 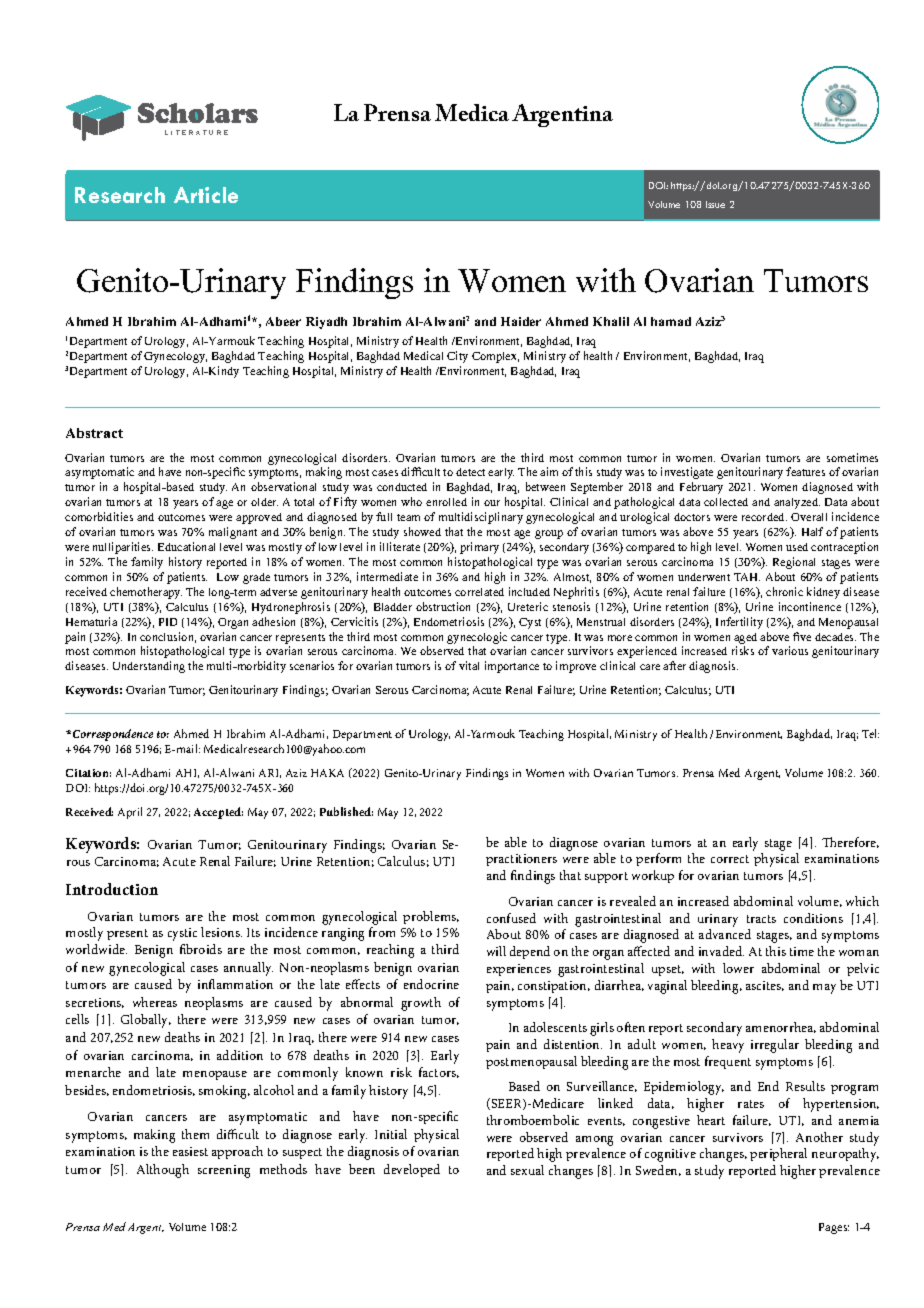 What do you see at coordinates (198, 113) in the screenshot?
I see `Scholars` at bounding box center [198, 113].
